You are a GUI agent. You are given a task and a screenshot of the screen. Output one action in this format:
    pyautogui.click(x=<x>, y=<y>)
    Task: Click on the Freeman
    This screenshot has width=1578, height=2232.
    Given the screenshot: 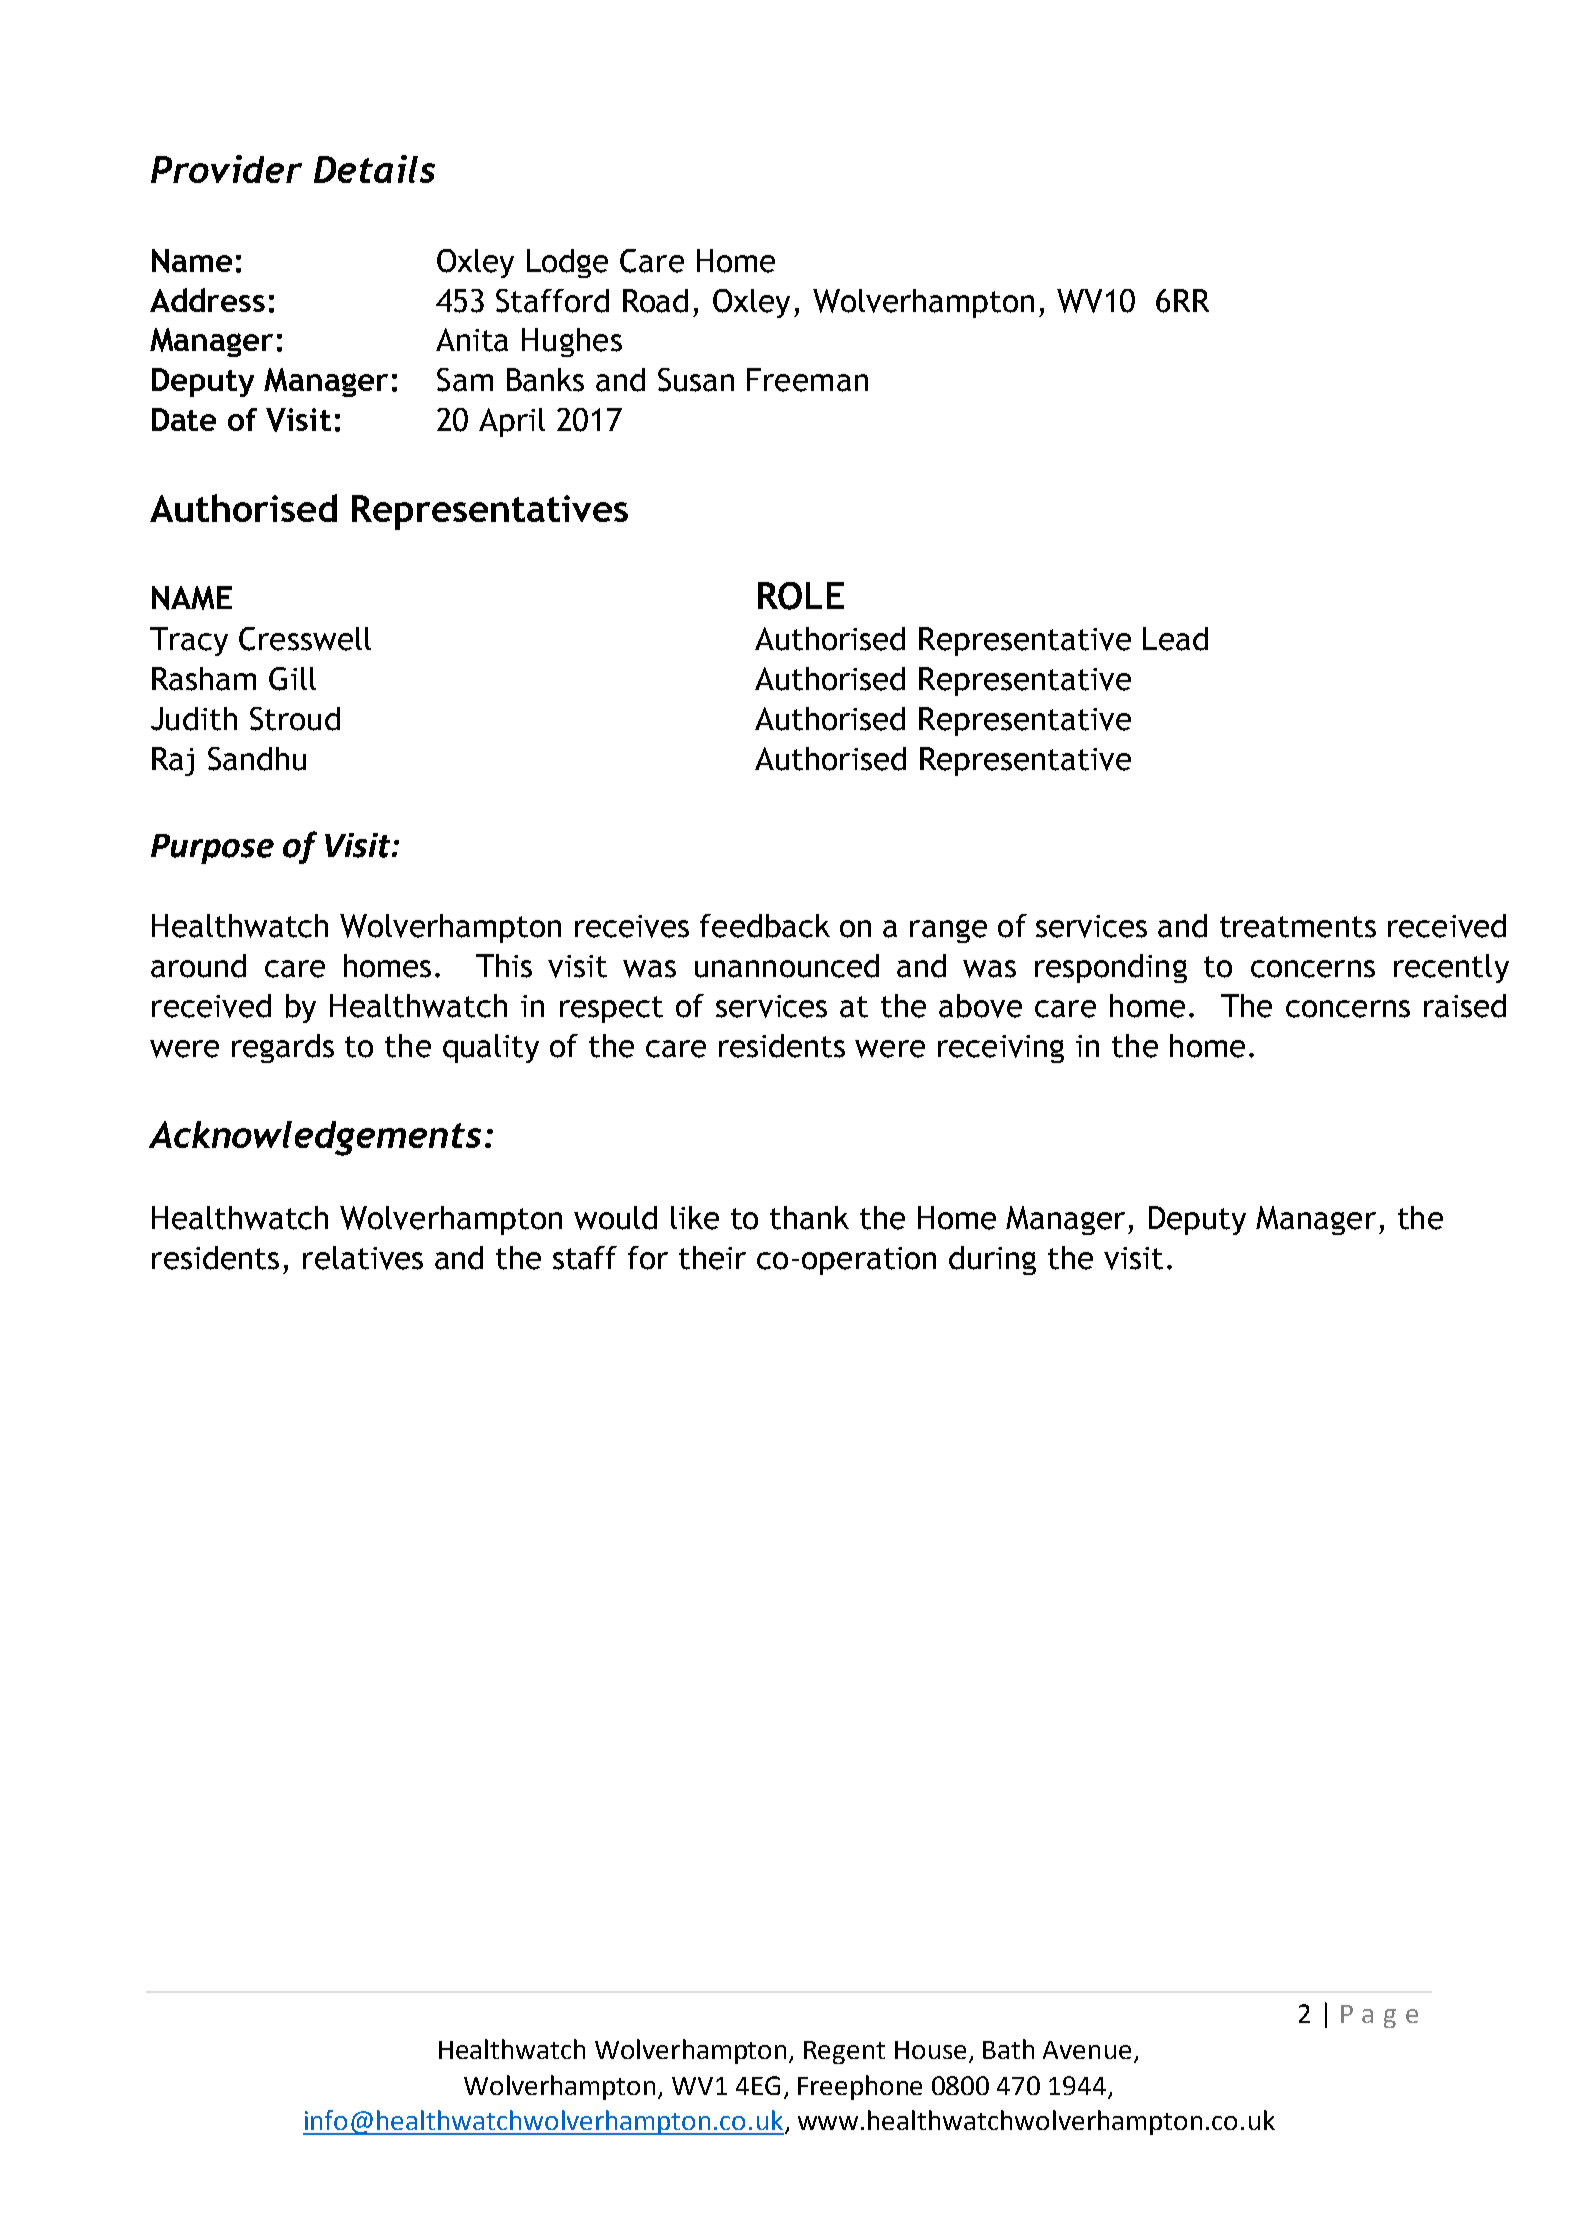 What is the action you would take?
    pyautogui.click(x=807, y=380)
